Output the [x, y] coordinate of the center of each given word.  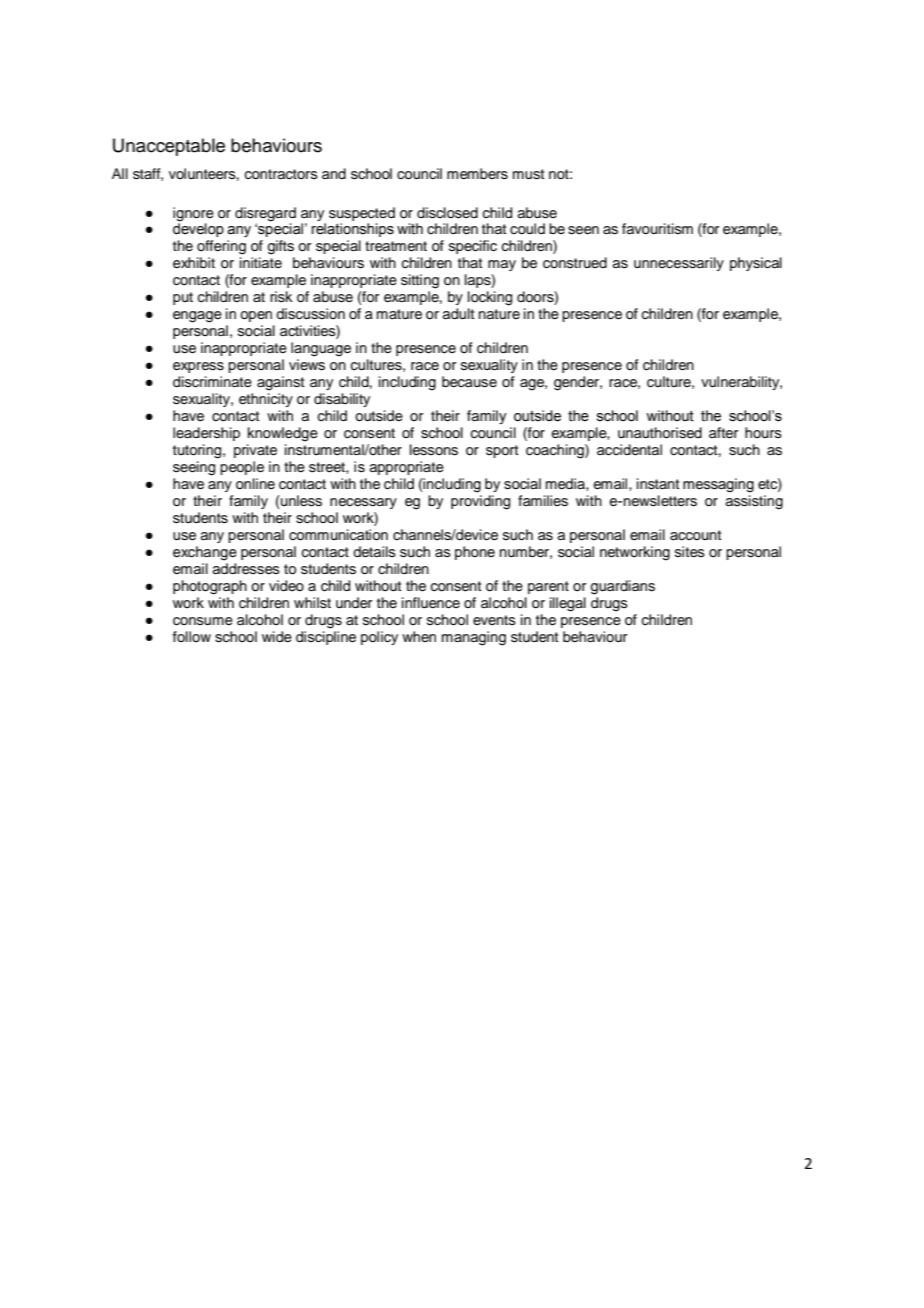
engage [197, 317]
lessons [434, 450]
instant [658, 484]
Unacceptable [169, 147]
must [528, 174]
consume [203, 621]
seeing [194, 468]
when [419, 636]
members [477, 174]
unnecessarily [679, 264]
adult [458, 314]
